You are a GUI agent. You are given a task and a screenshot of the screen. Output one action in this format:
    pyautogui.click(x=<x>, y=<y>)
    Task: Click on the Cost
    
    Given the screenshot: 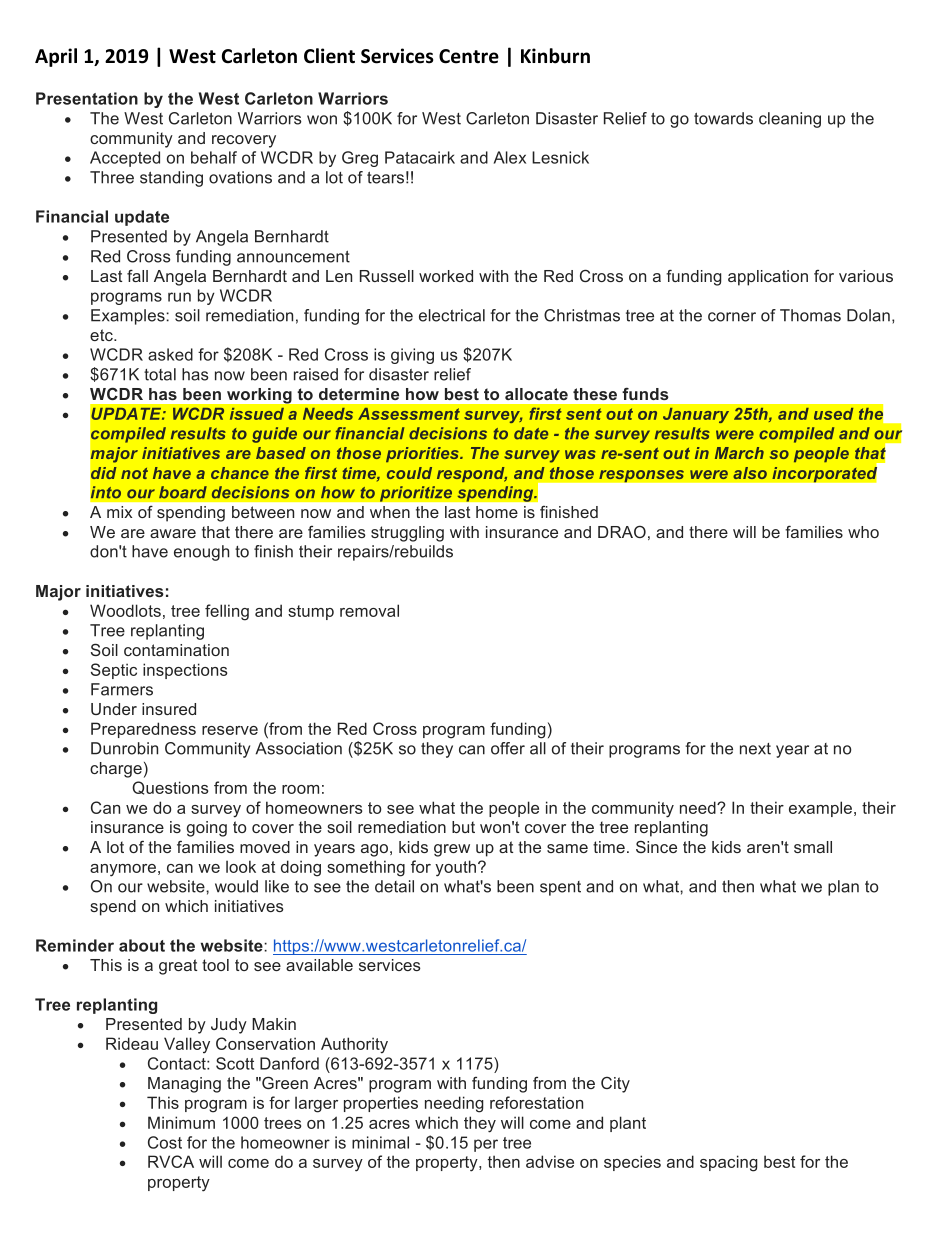 What is the action you would take?
    pyautogui.click(x=165, y=1142)
